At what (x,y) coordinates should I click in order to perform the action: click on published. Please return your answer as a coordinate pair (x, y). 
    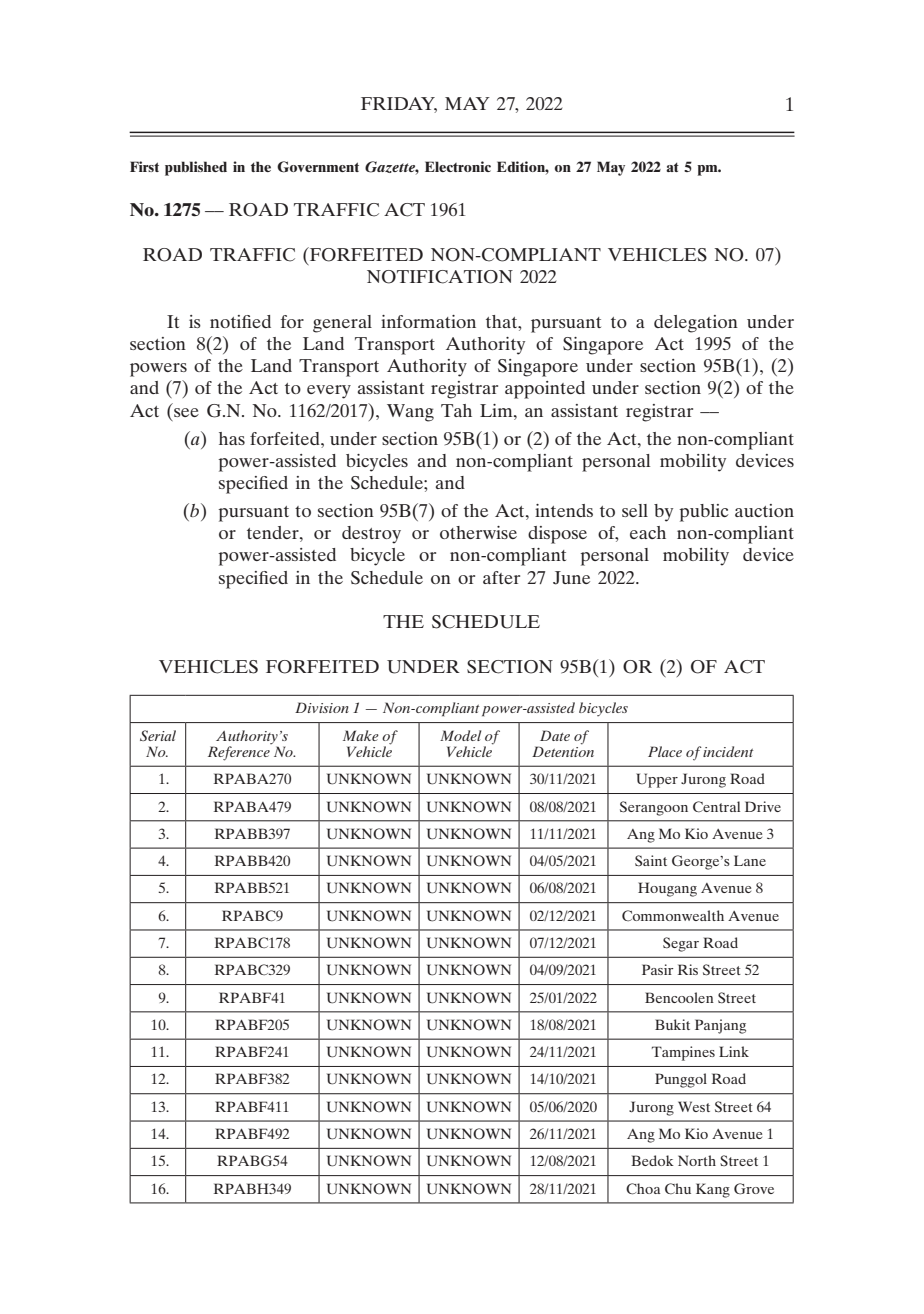
    Looking at the image, I should click on (196, 168).
